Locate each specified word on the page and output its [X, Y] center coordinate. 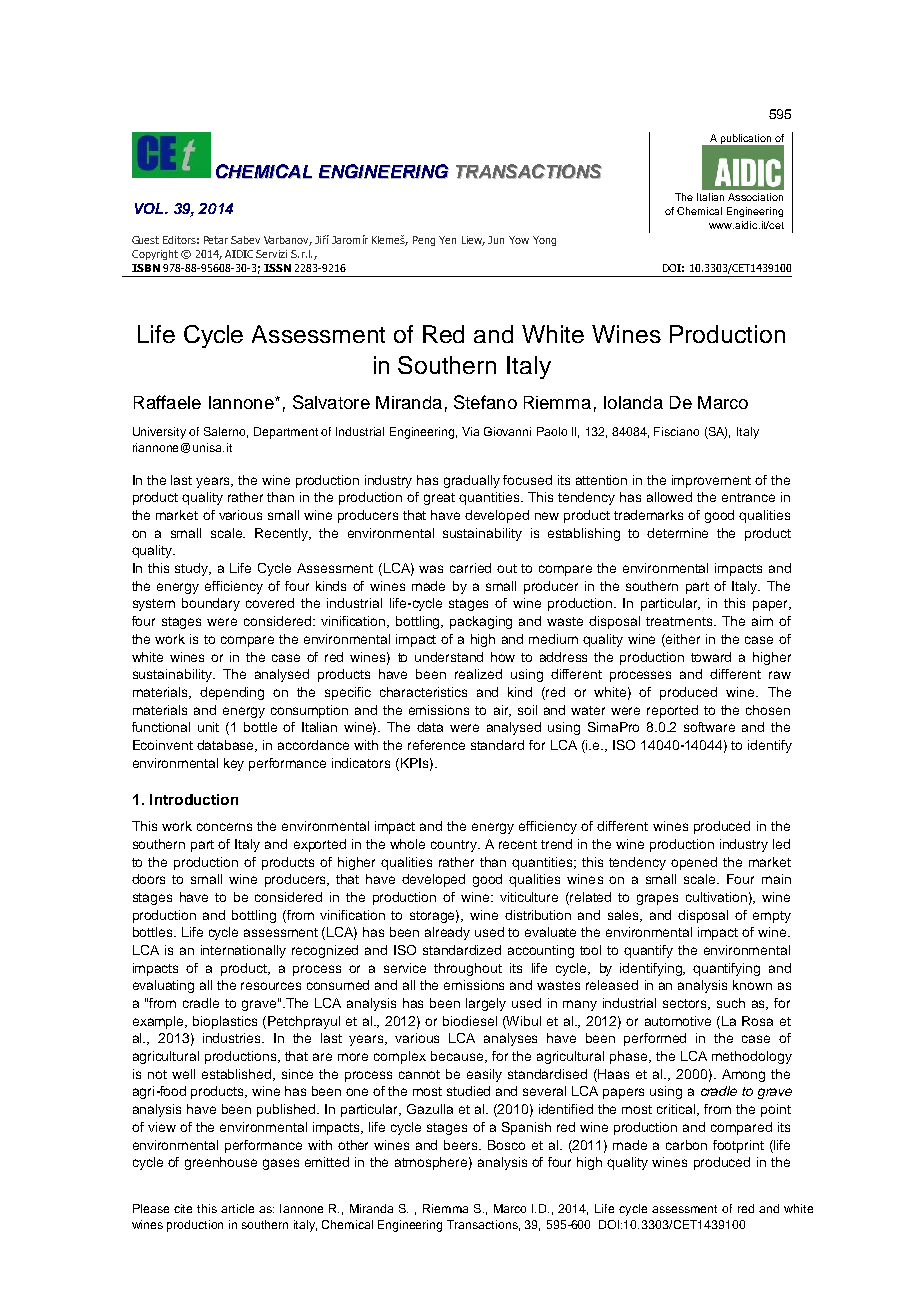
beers [462, 1145]
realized [478, 674]
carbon [686, 1145]
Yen [447, 240]
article [237, 1208]
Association [755, 197]
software [709, 727]
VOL [150, 208]
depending [232, 693]
